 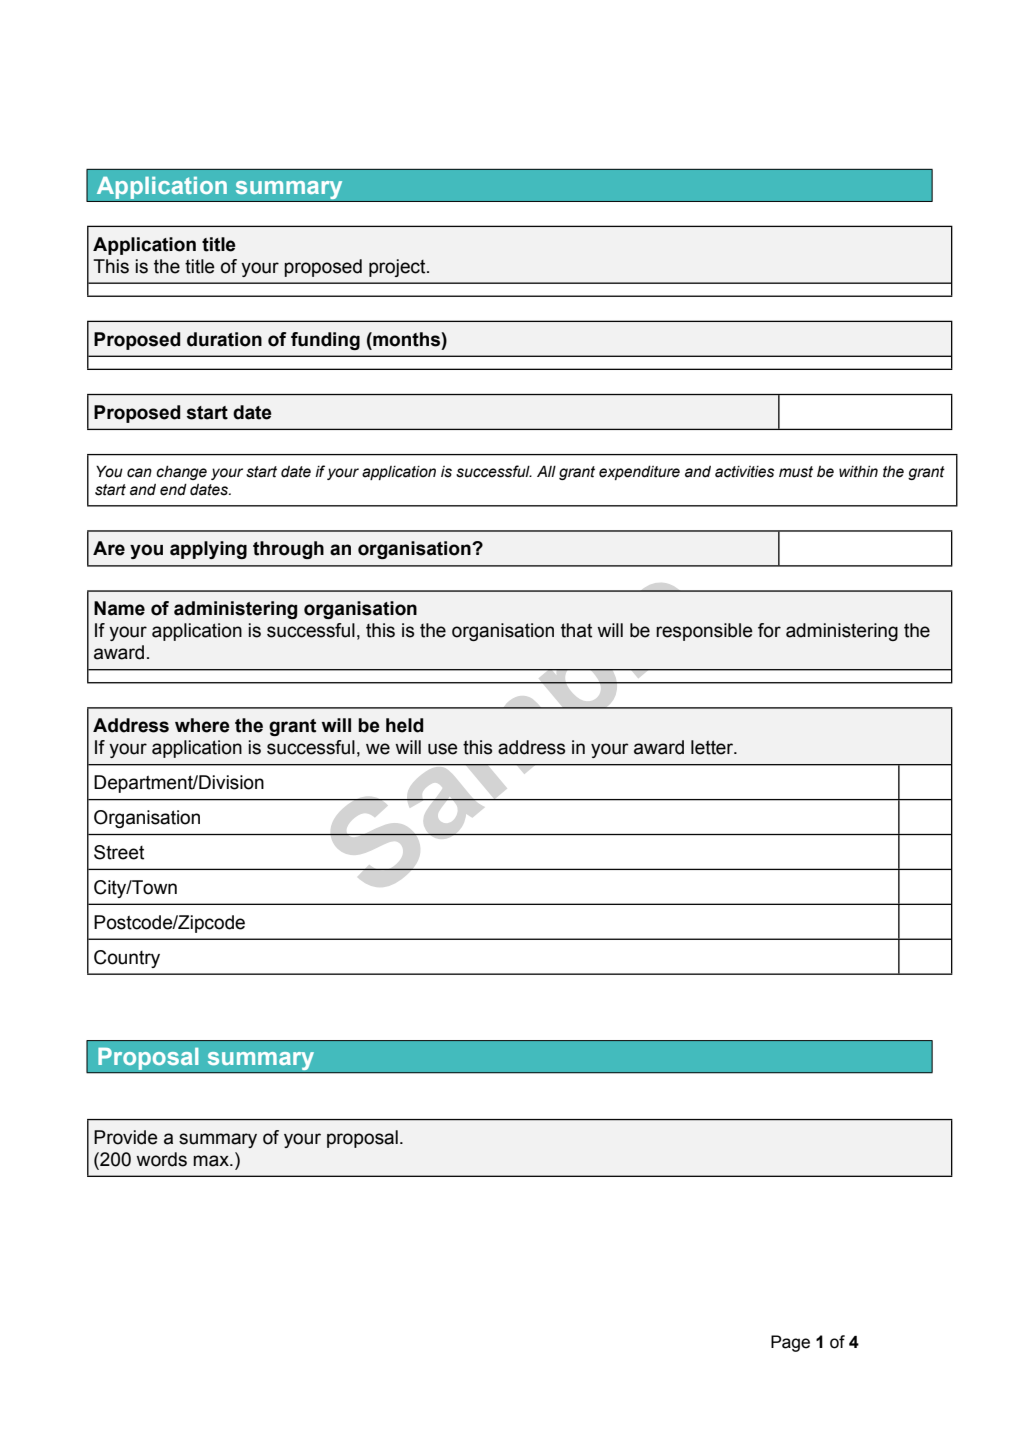 What do you see at coordinates (119, 608) in the page?
I see `Name` at bounding box center [119, 608].
